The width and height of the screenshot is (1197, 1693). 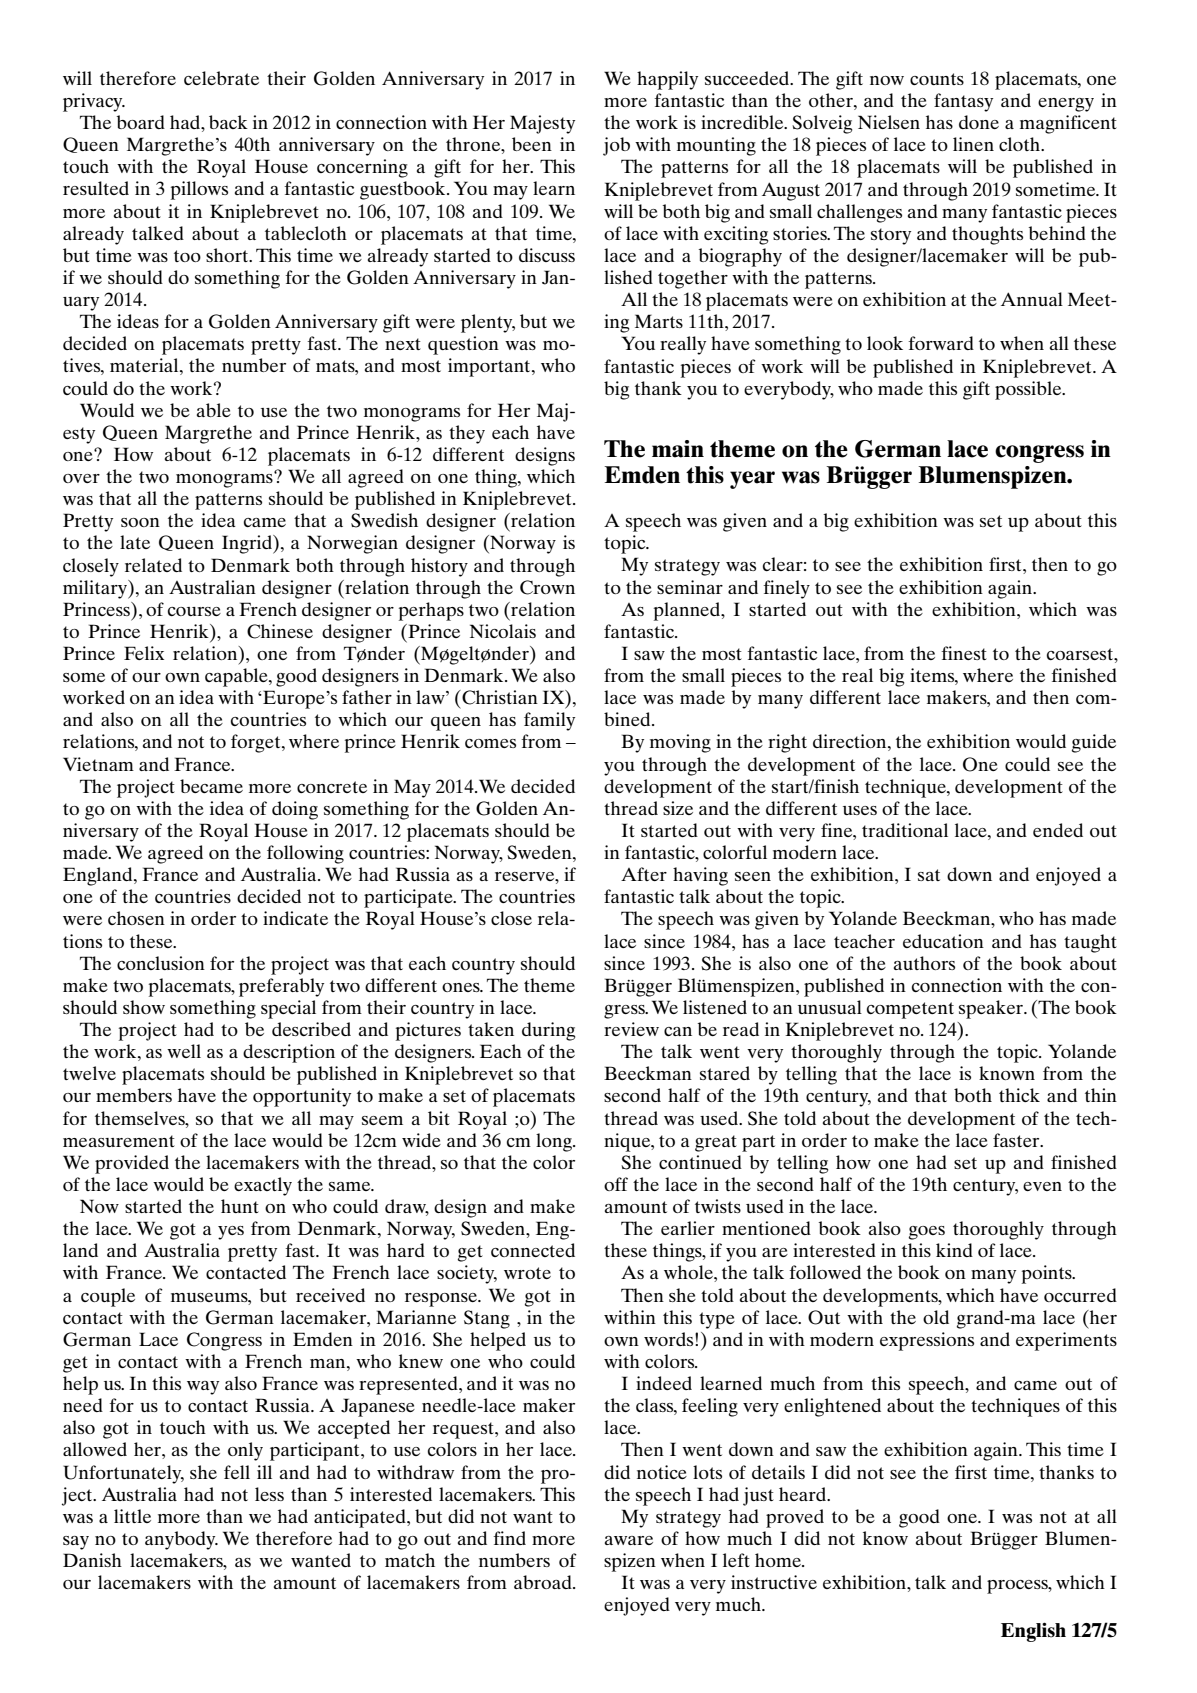 What do you see at coordinates (555, 1142) in the screenshot?
I see `long` at bounding box center [555, 1142].
